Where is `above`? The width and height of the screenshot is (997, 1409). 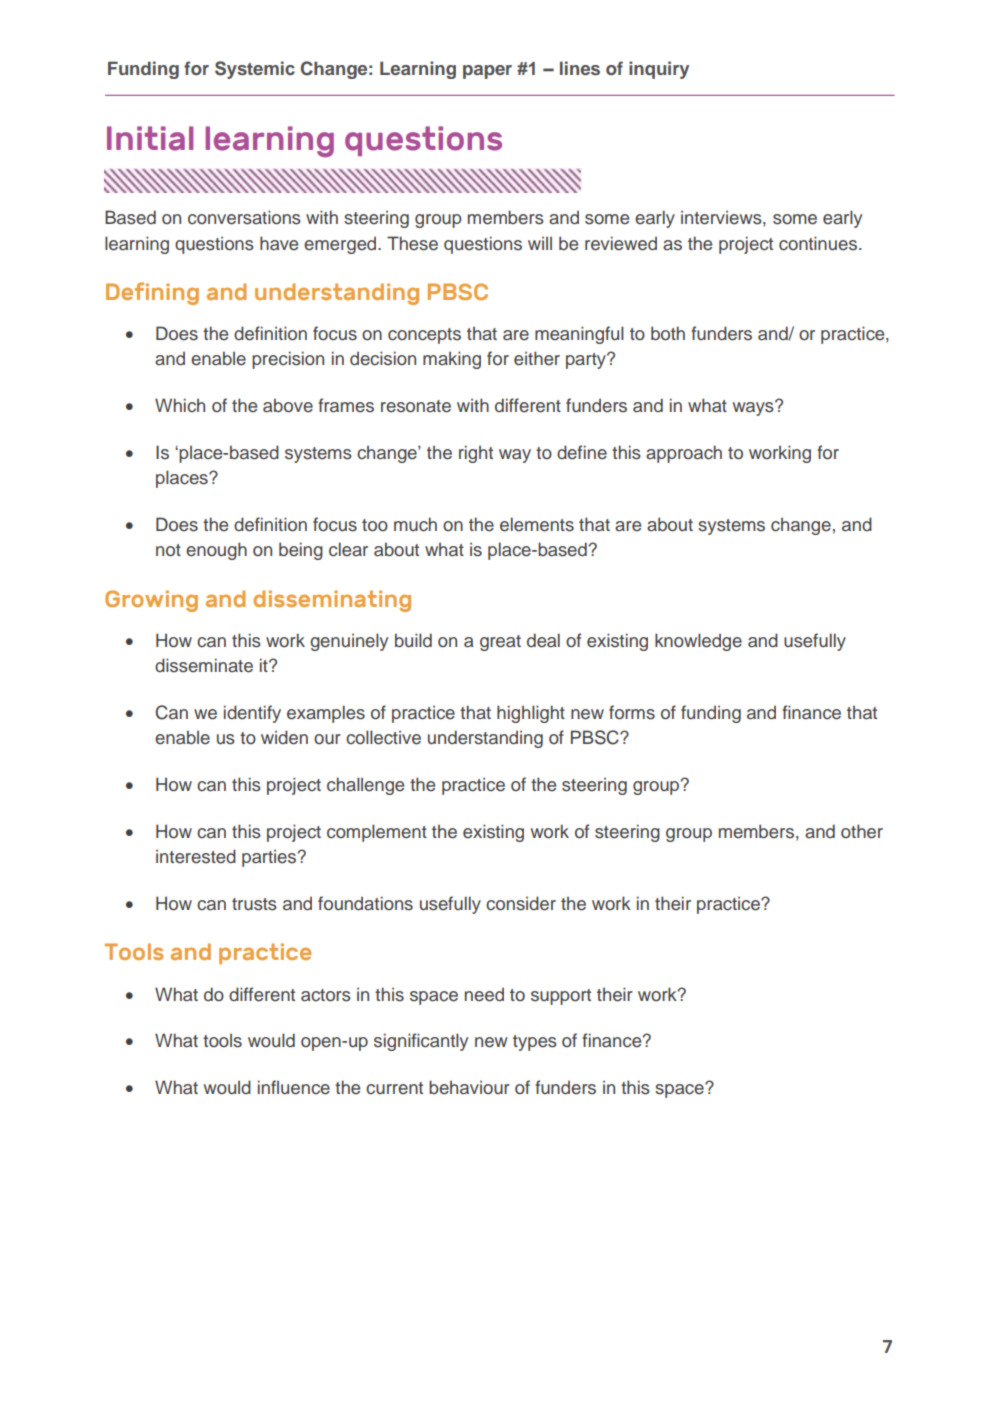 above is located at coordinates (288, 405).
